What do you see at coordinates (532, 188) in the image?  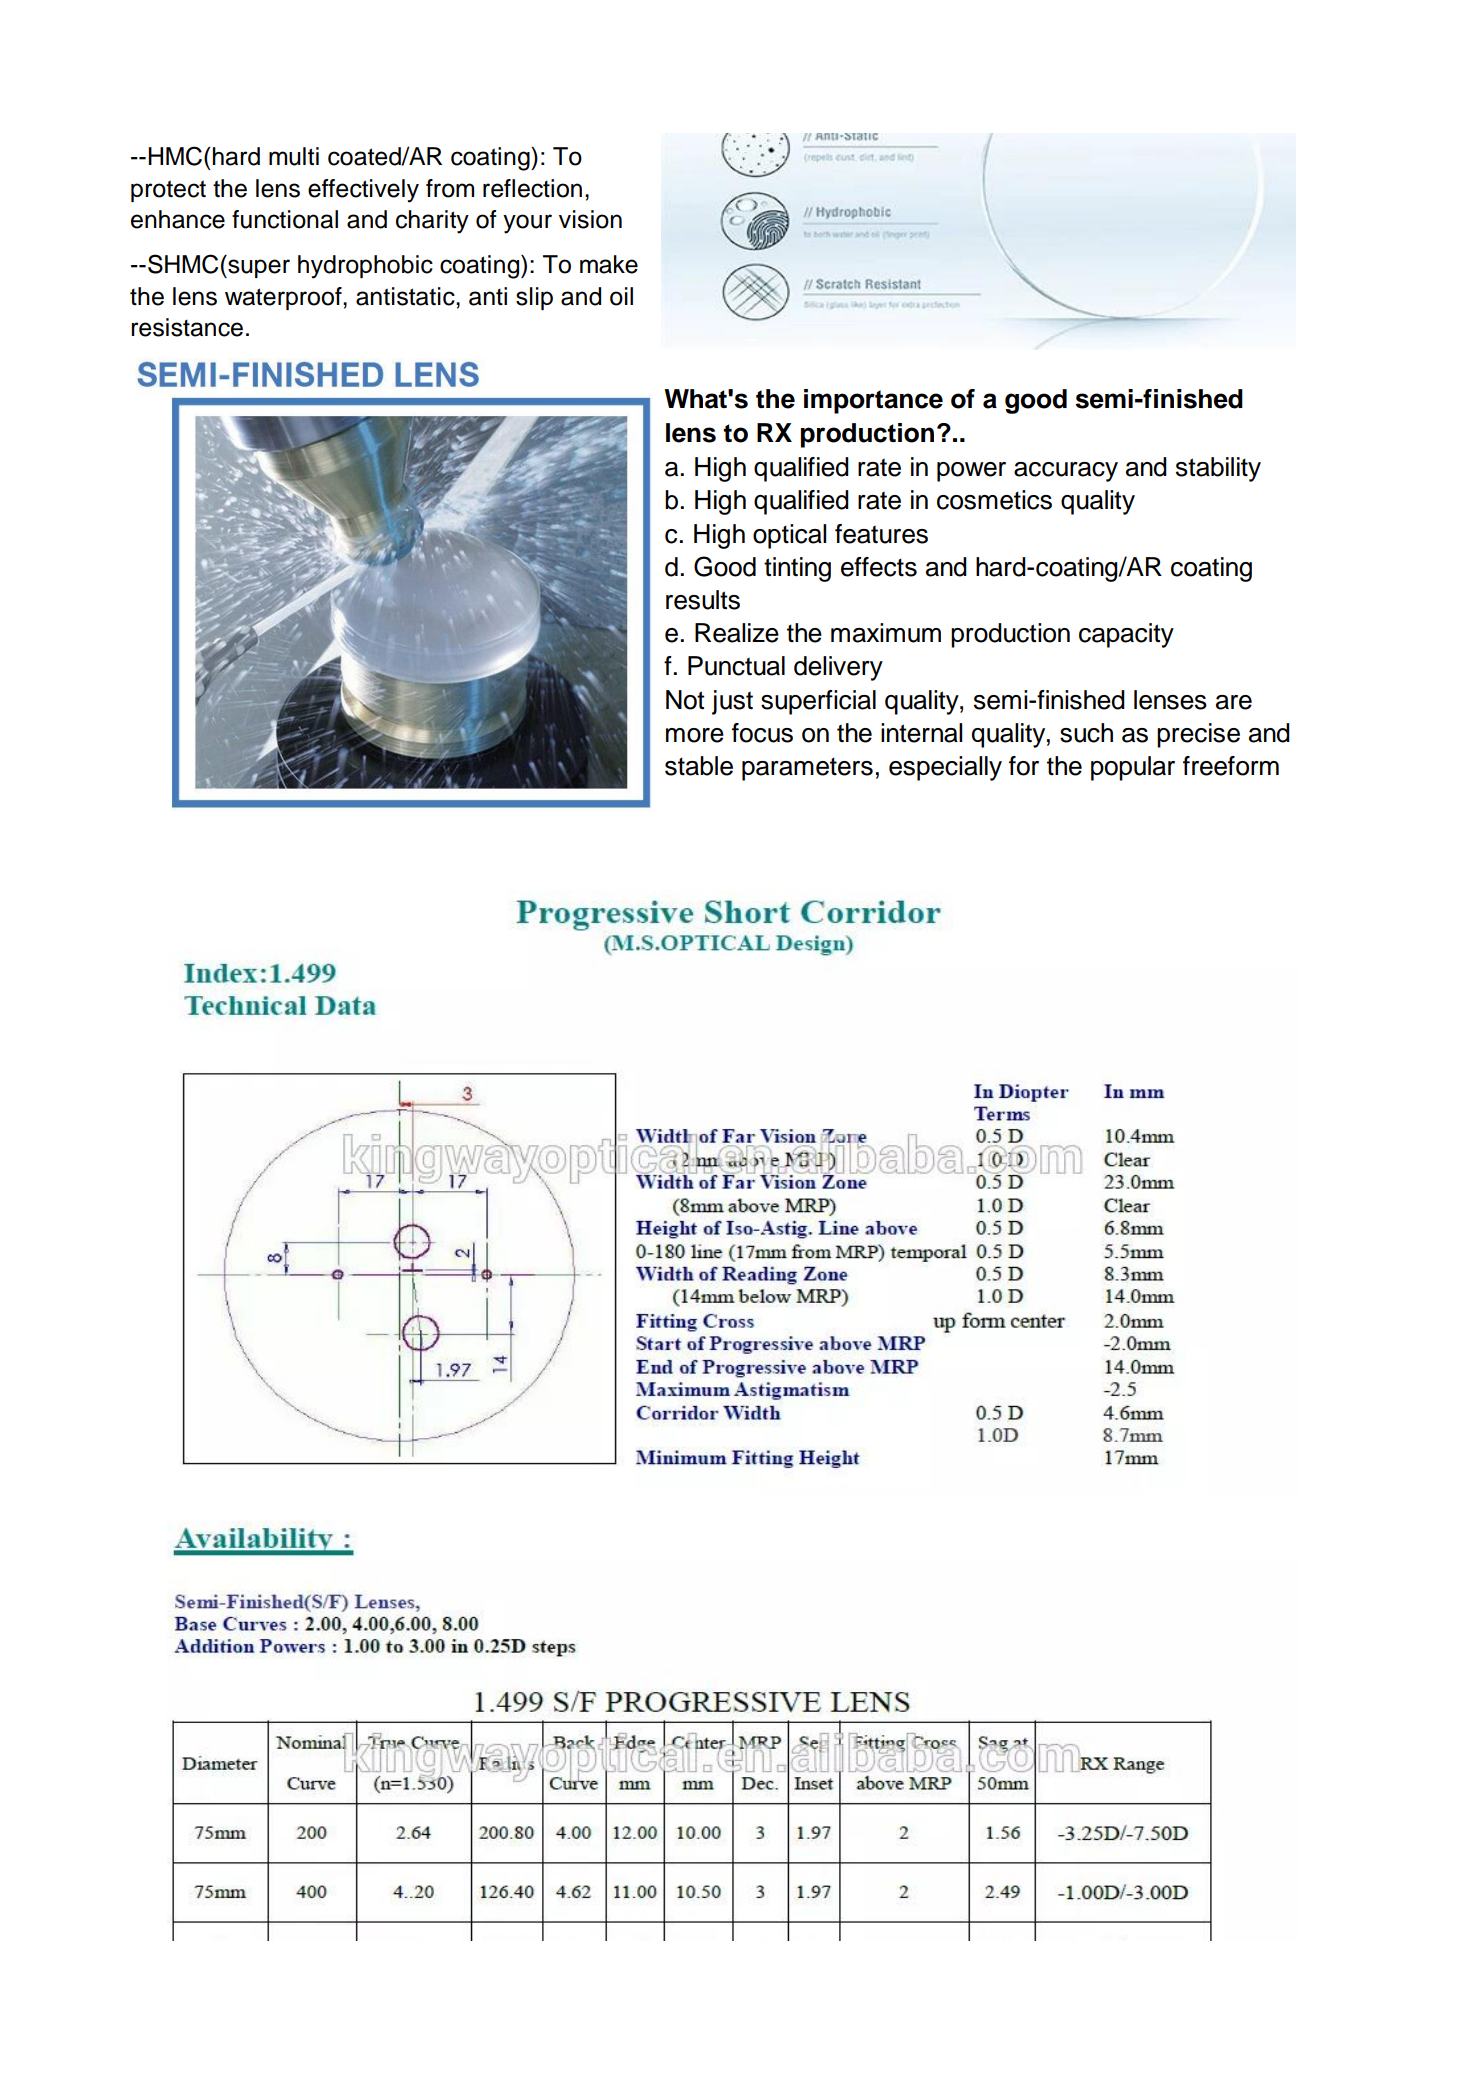 I see `reflection` at bounding box center [532, 188].
